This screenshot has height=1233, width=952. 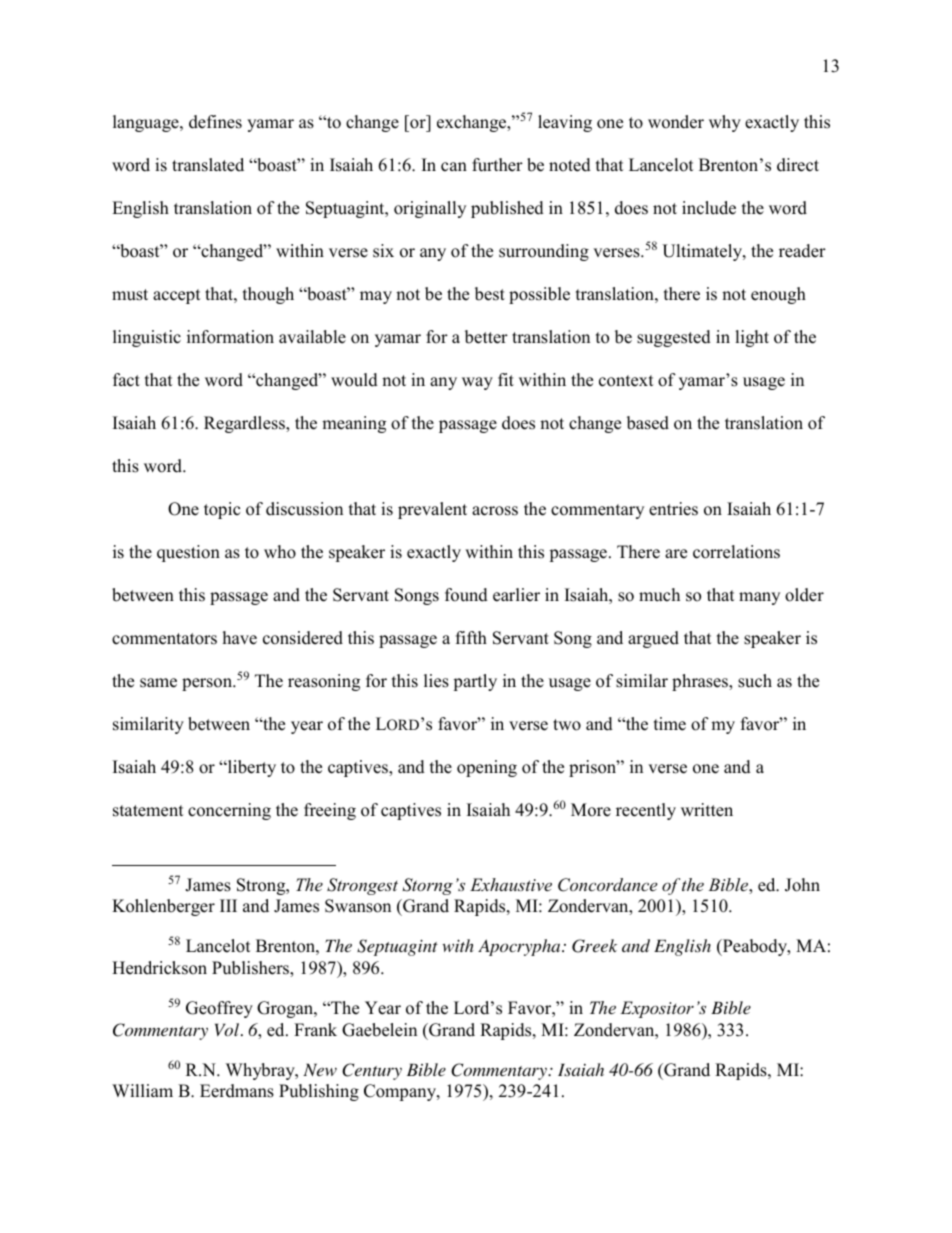 What do you see at coordinates (372, 1071) in the screenshot?
I see `Century` at bounding box center [372, 1071].
